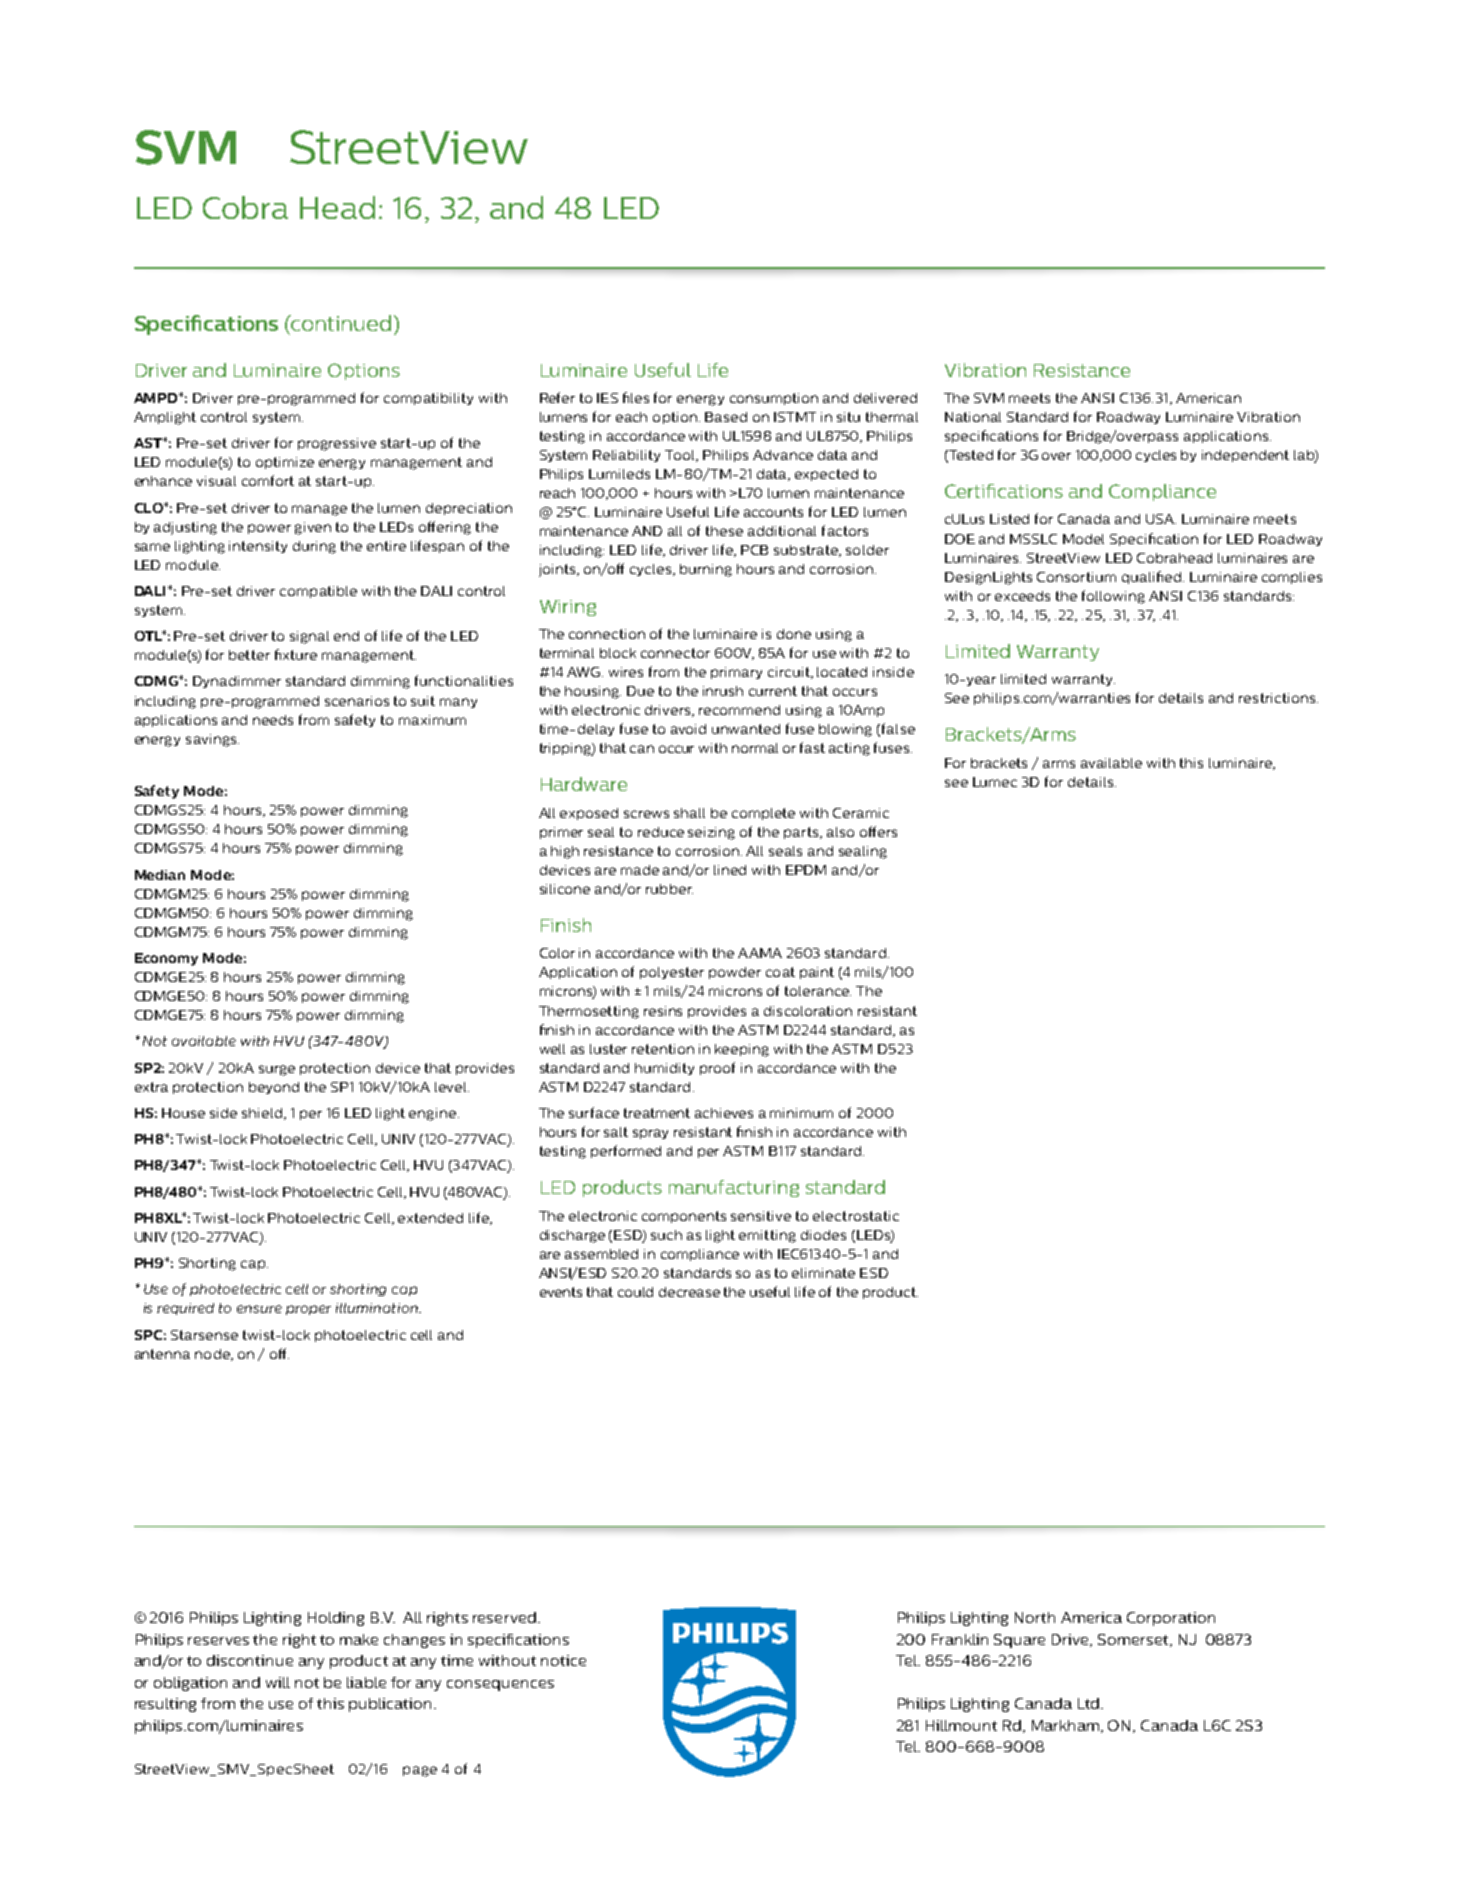  Describe the element at coordinates (308, 1310) in the screenshot. I see `proper` at that location.
